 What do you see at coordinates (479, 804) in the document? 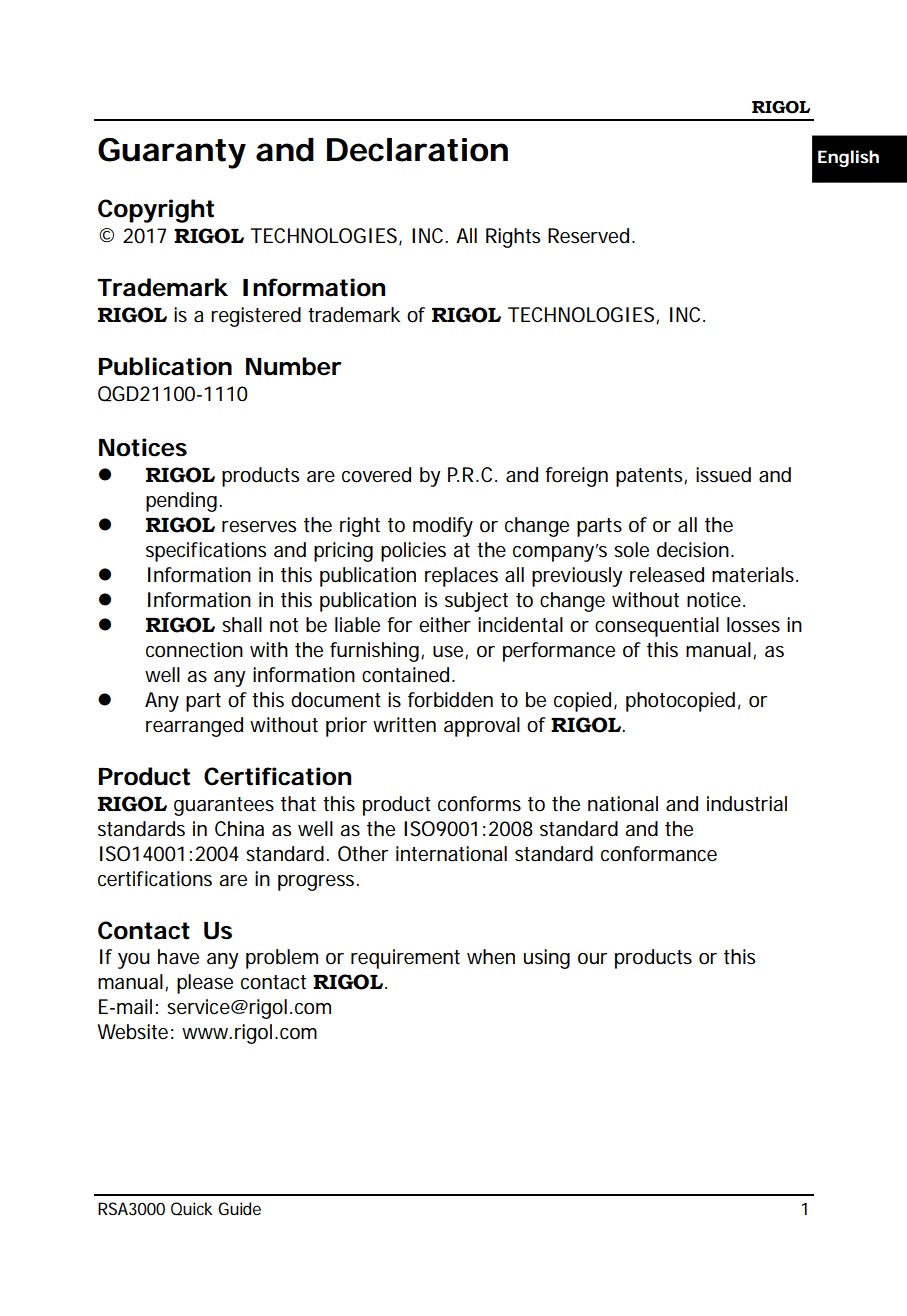
I see `conforms` at bounding box center [479, 804].
